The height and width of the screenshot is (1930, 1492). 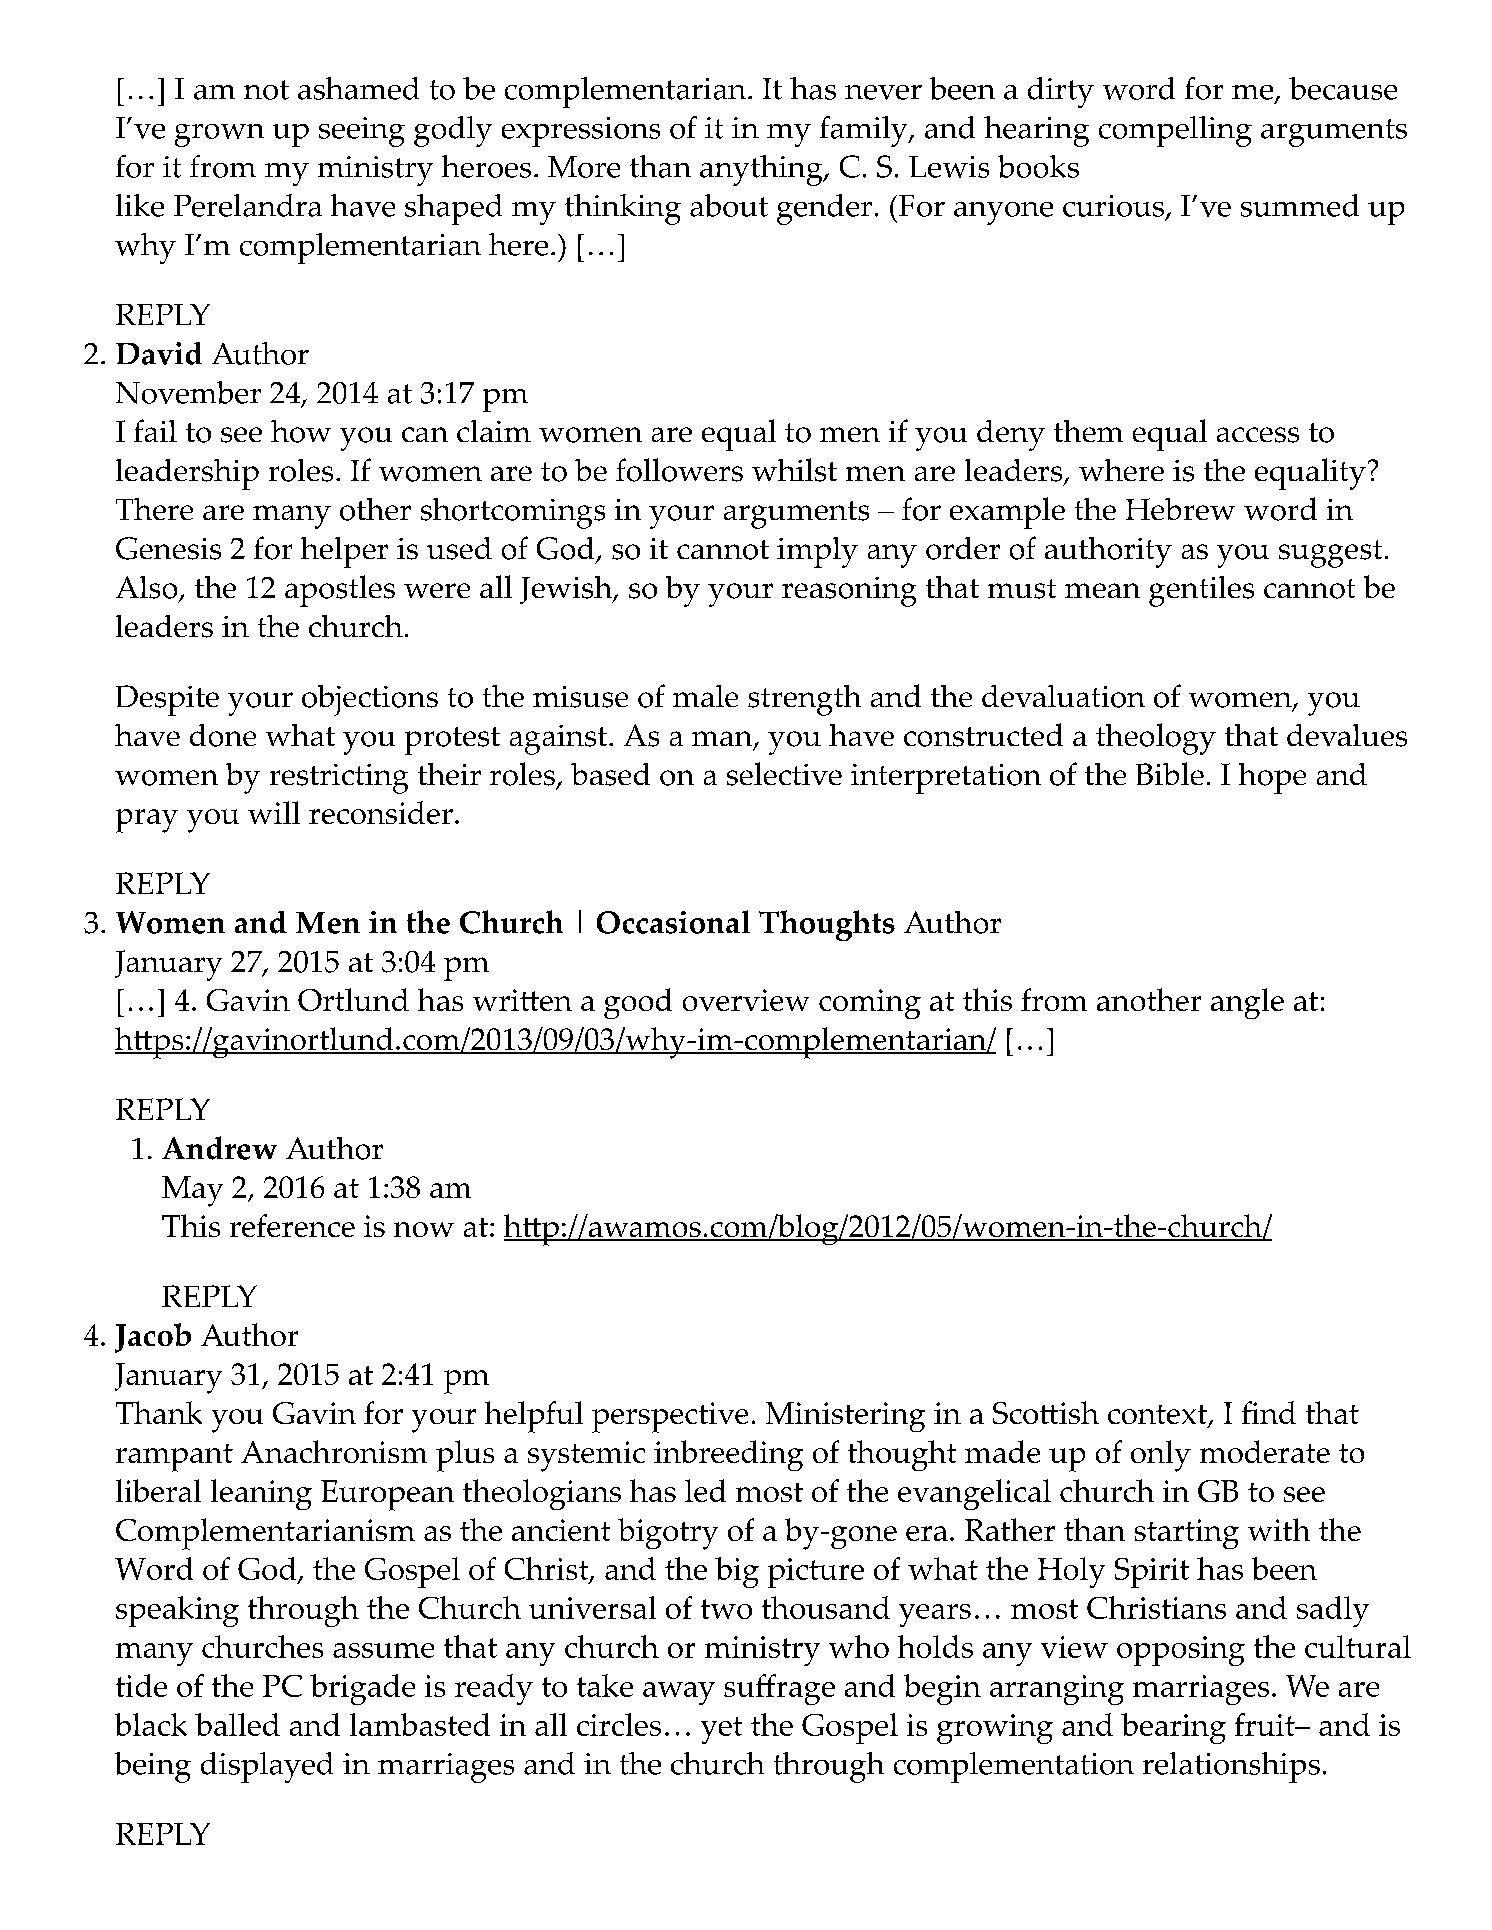 What do you see at coordinates (1247, 1003) in the screenshot?
I see `angle` at bounding box center [1247, 1003].
